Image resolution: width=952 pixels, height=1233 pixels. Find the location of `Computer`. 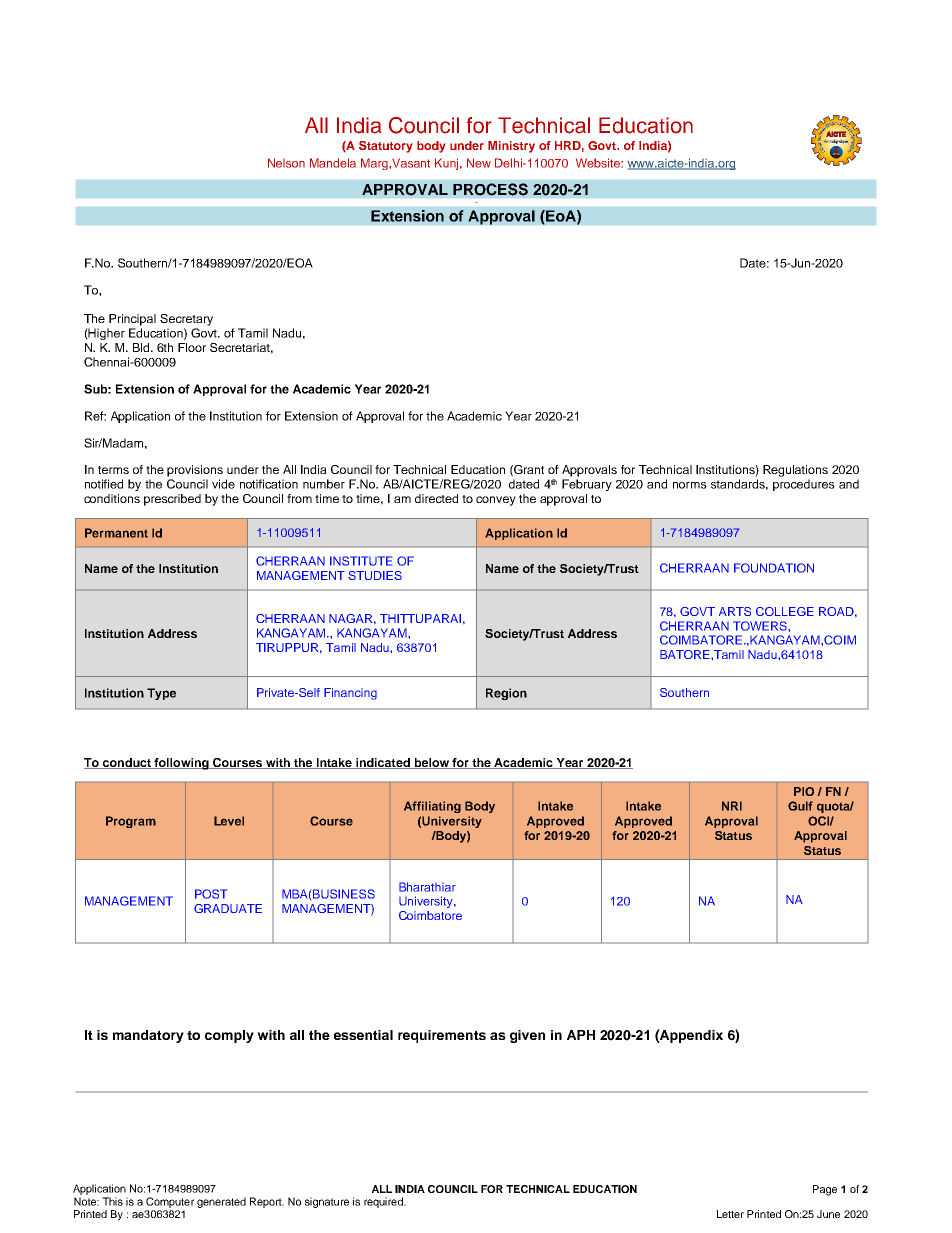

Computer is located at coordinates (170, 1202).
